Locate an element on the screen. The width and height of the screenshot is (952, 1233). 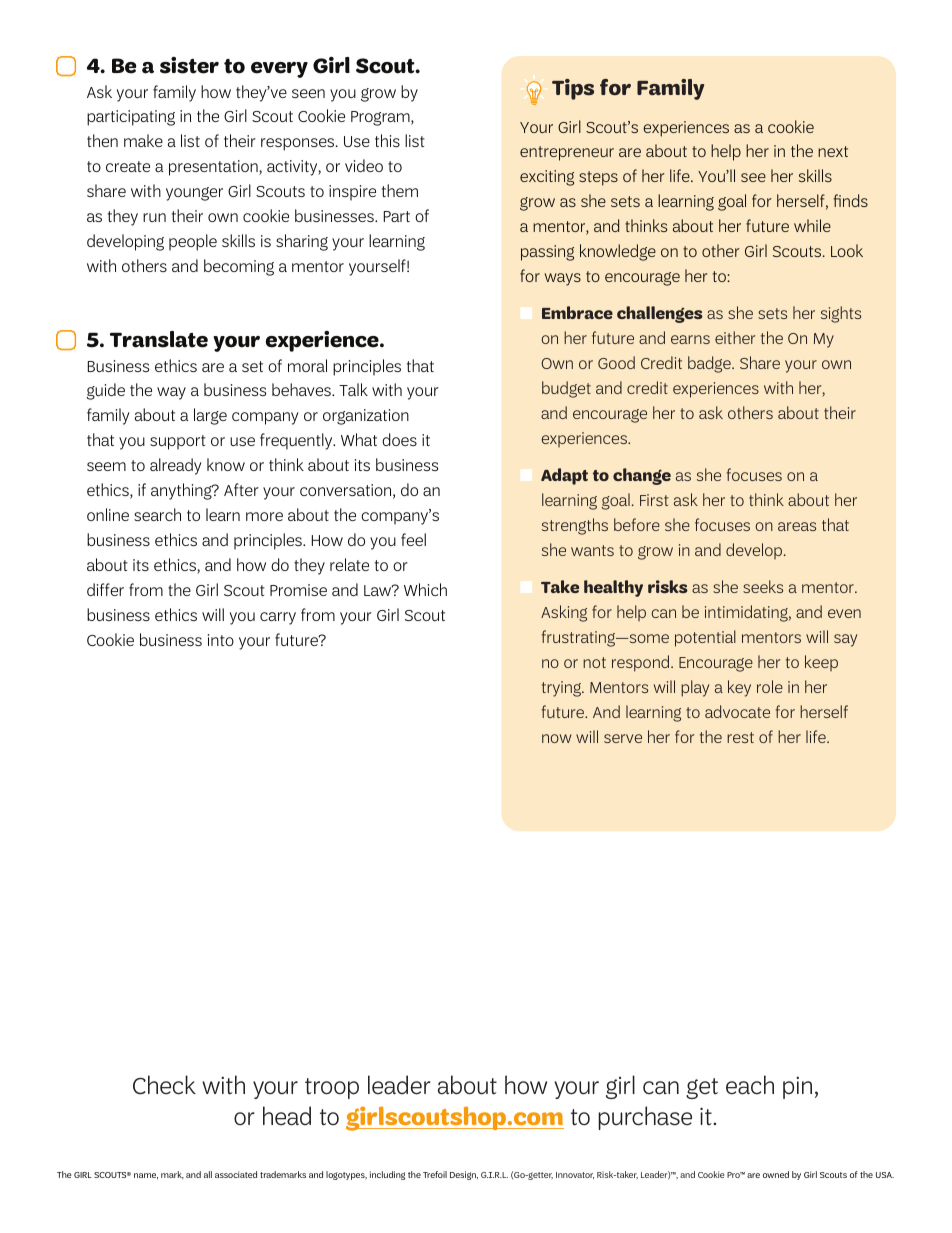
Asking is located at coordinates (564, 613).
